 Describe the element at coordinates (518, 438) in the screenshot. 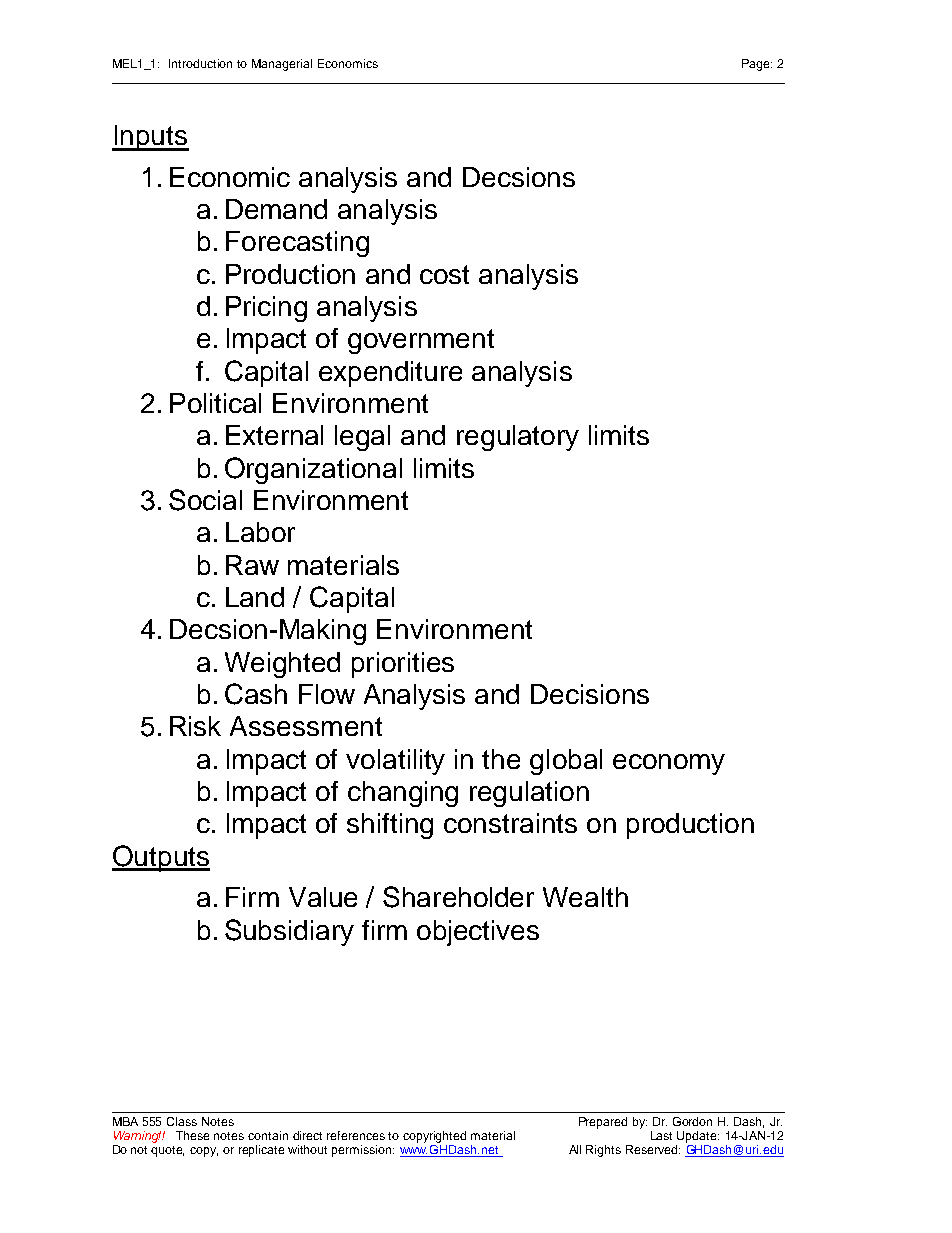

I see `regulatory` at that location.
